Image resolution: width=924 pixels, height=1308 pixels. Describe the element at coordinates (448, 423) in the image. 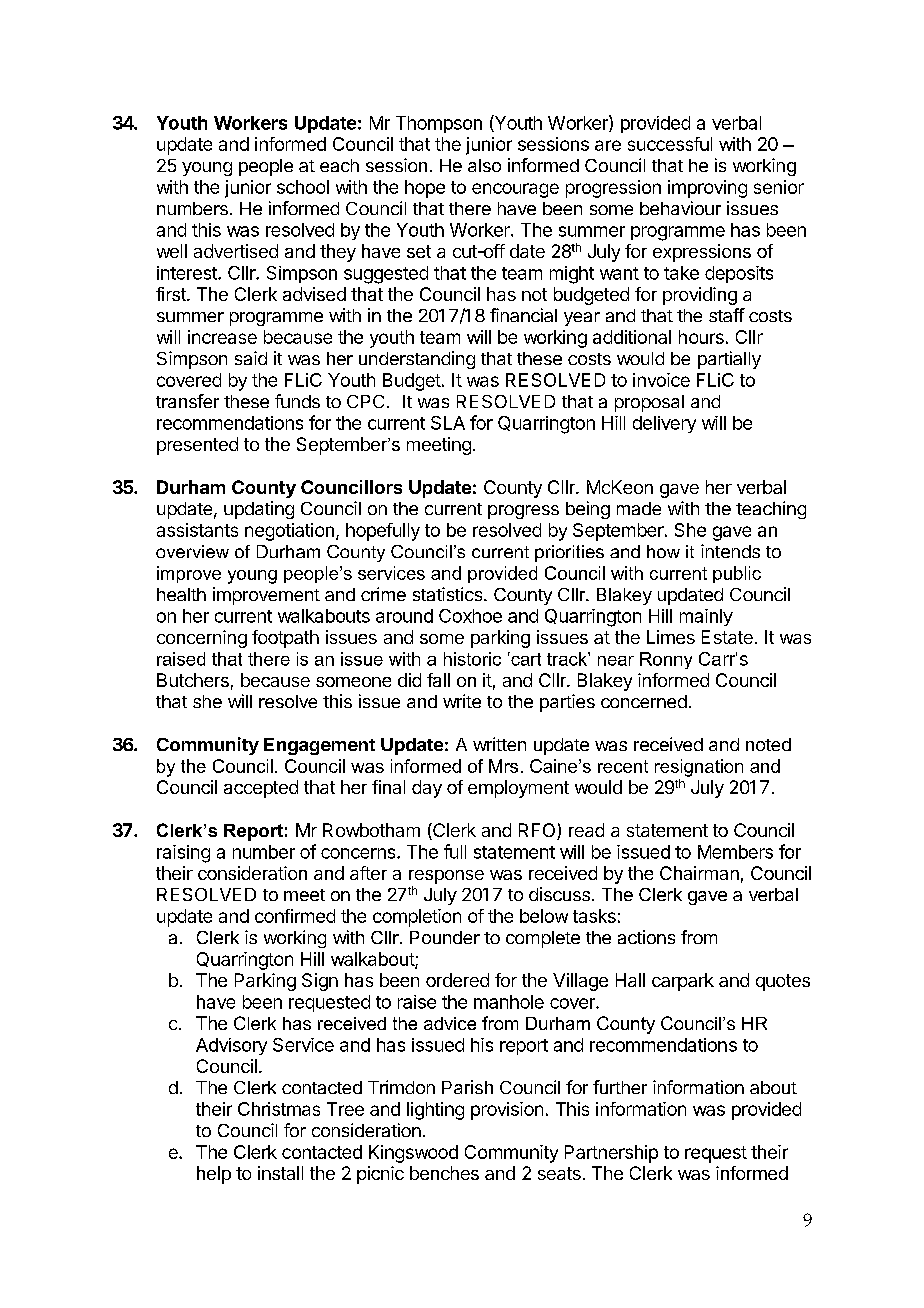

I see `SLA` at that location.
